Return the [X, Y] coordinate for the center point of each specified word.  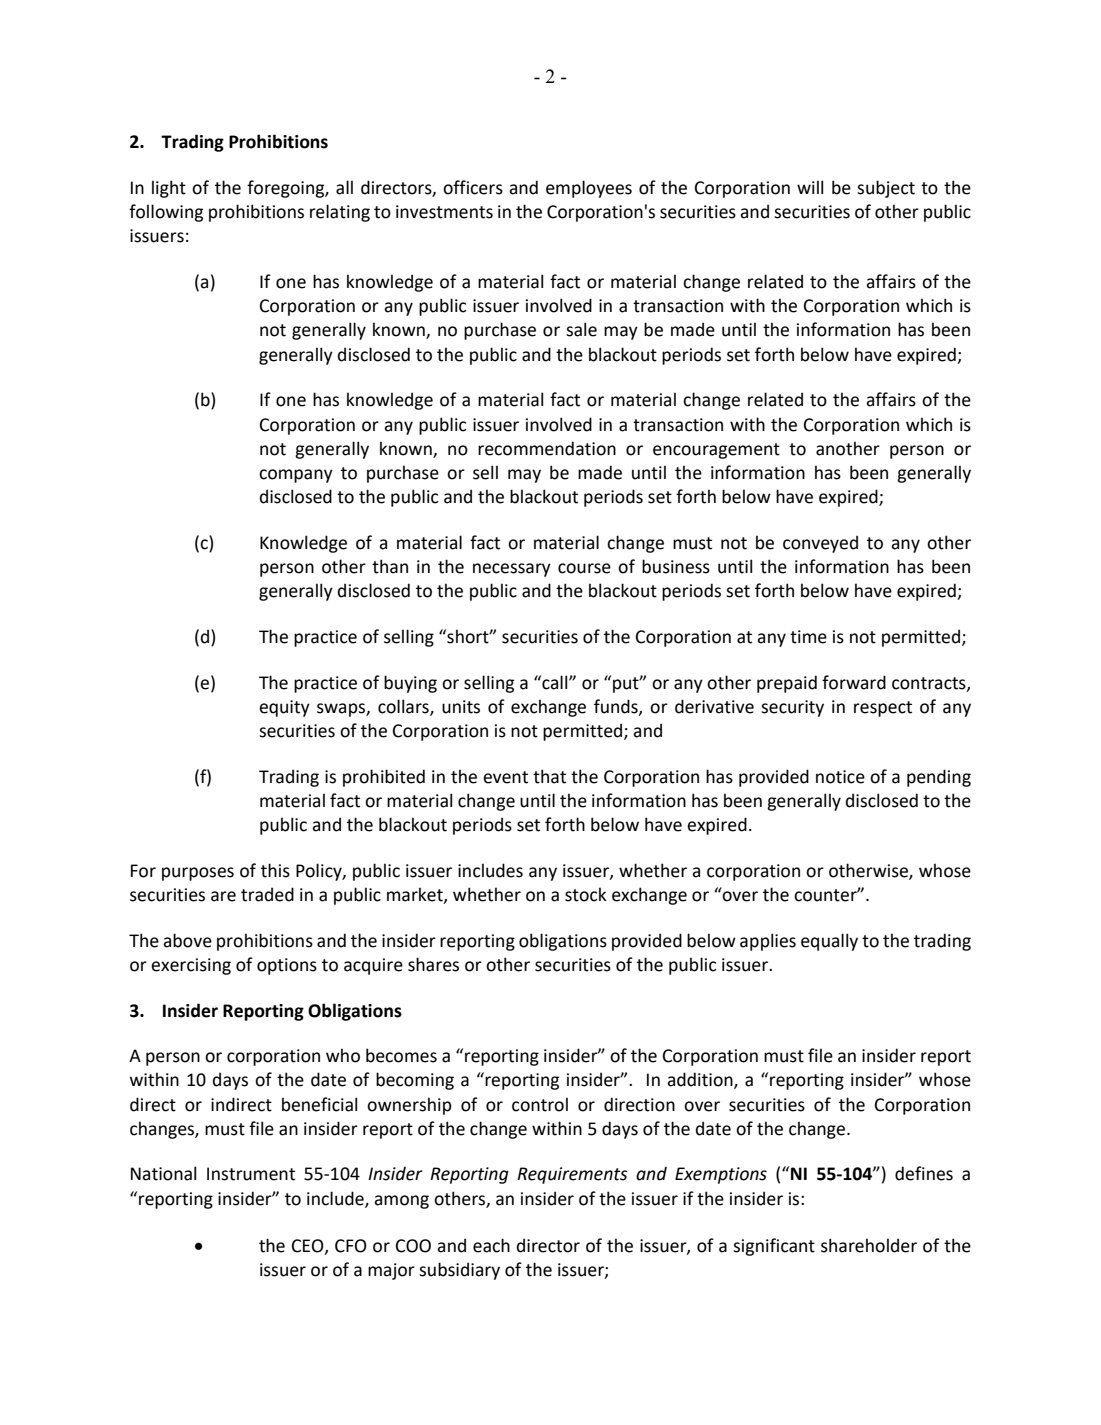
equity [284, 708]
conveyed [820, 544]
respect [883, 709]
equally [829, 942]
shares [433, 964]
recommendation [547, 448]
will [810, 187]
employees [589, 189]
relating [340, 213]
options [287, 966]
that [549, 776]
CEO [309, 1246]
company [296, 476]
